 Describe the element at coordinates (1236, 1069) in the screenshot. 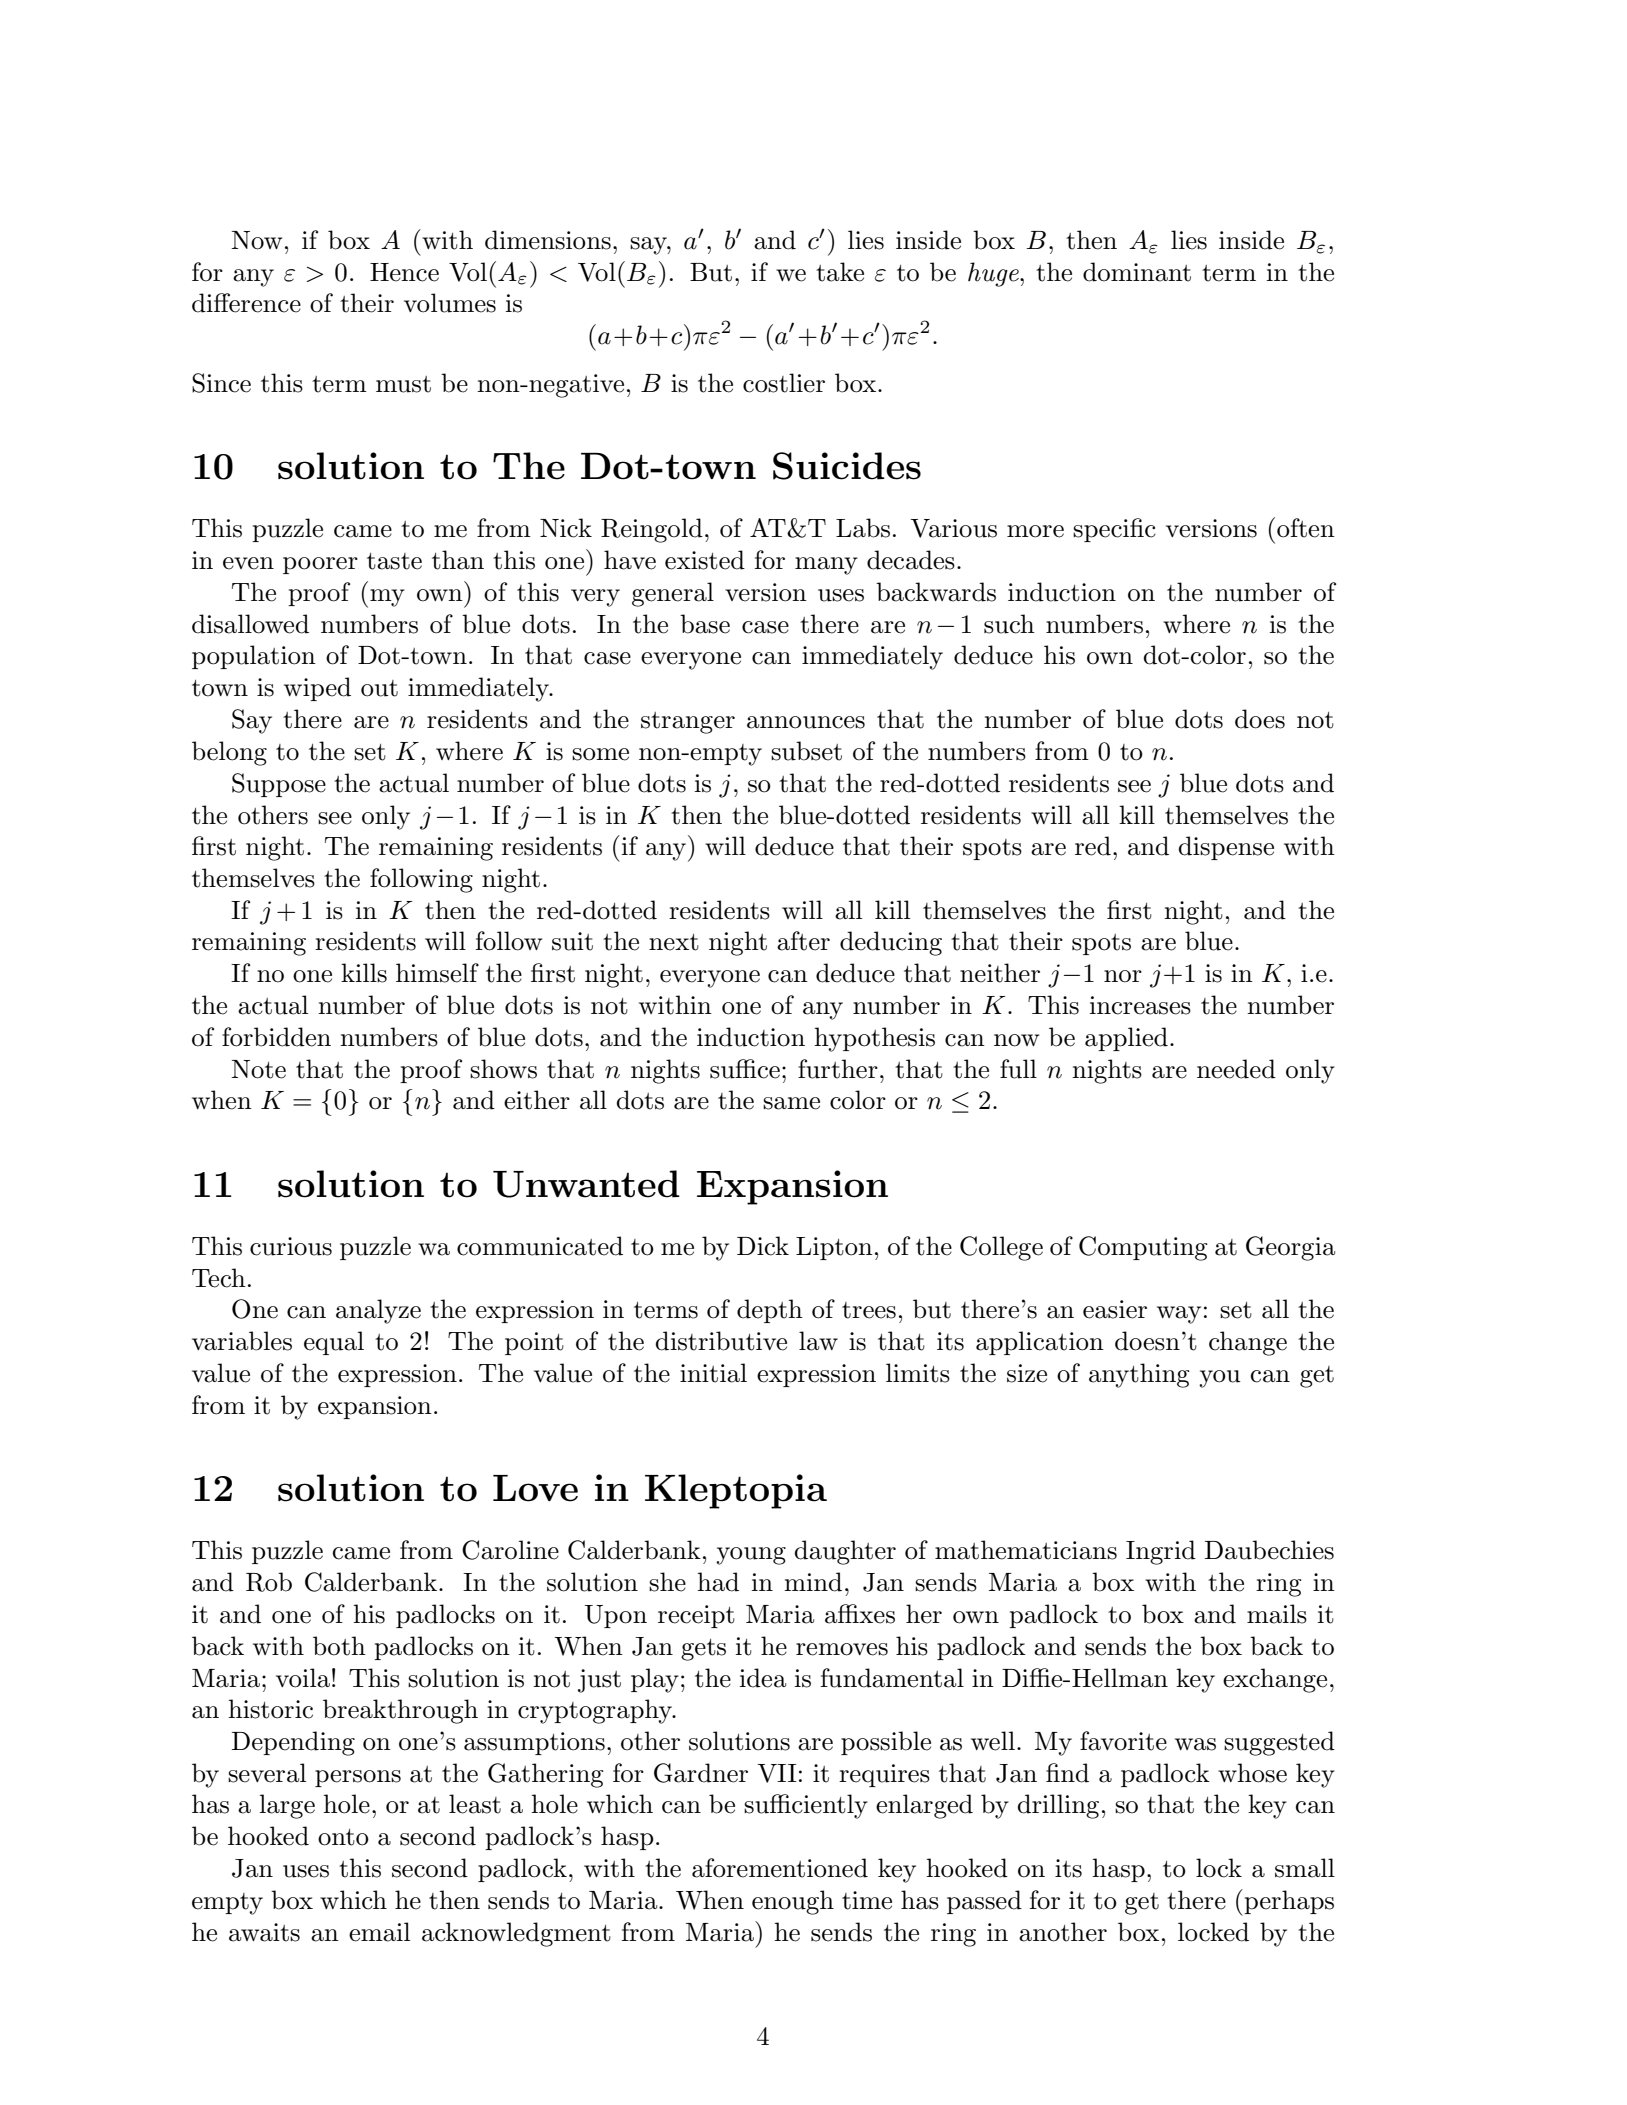

I see `needed` at that location.
